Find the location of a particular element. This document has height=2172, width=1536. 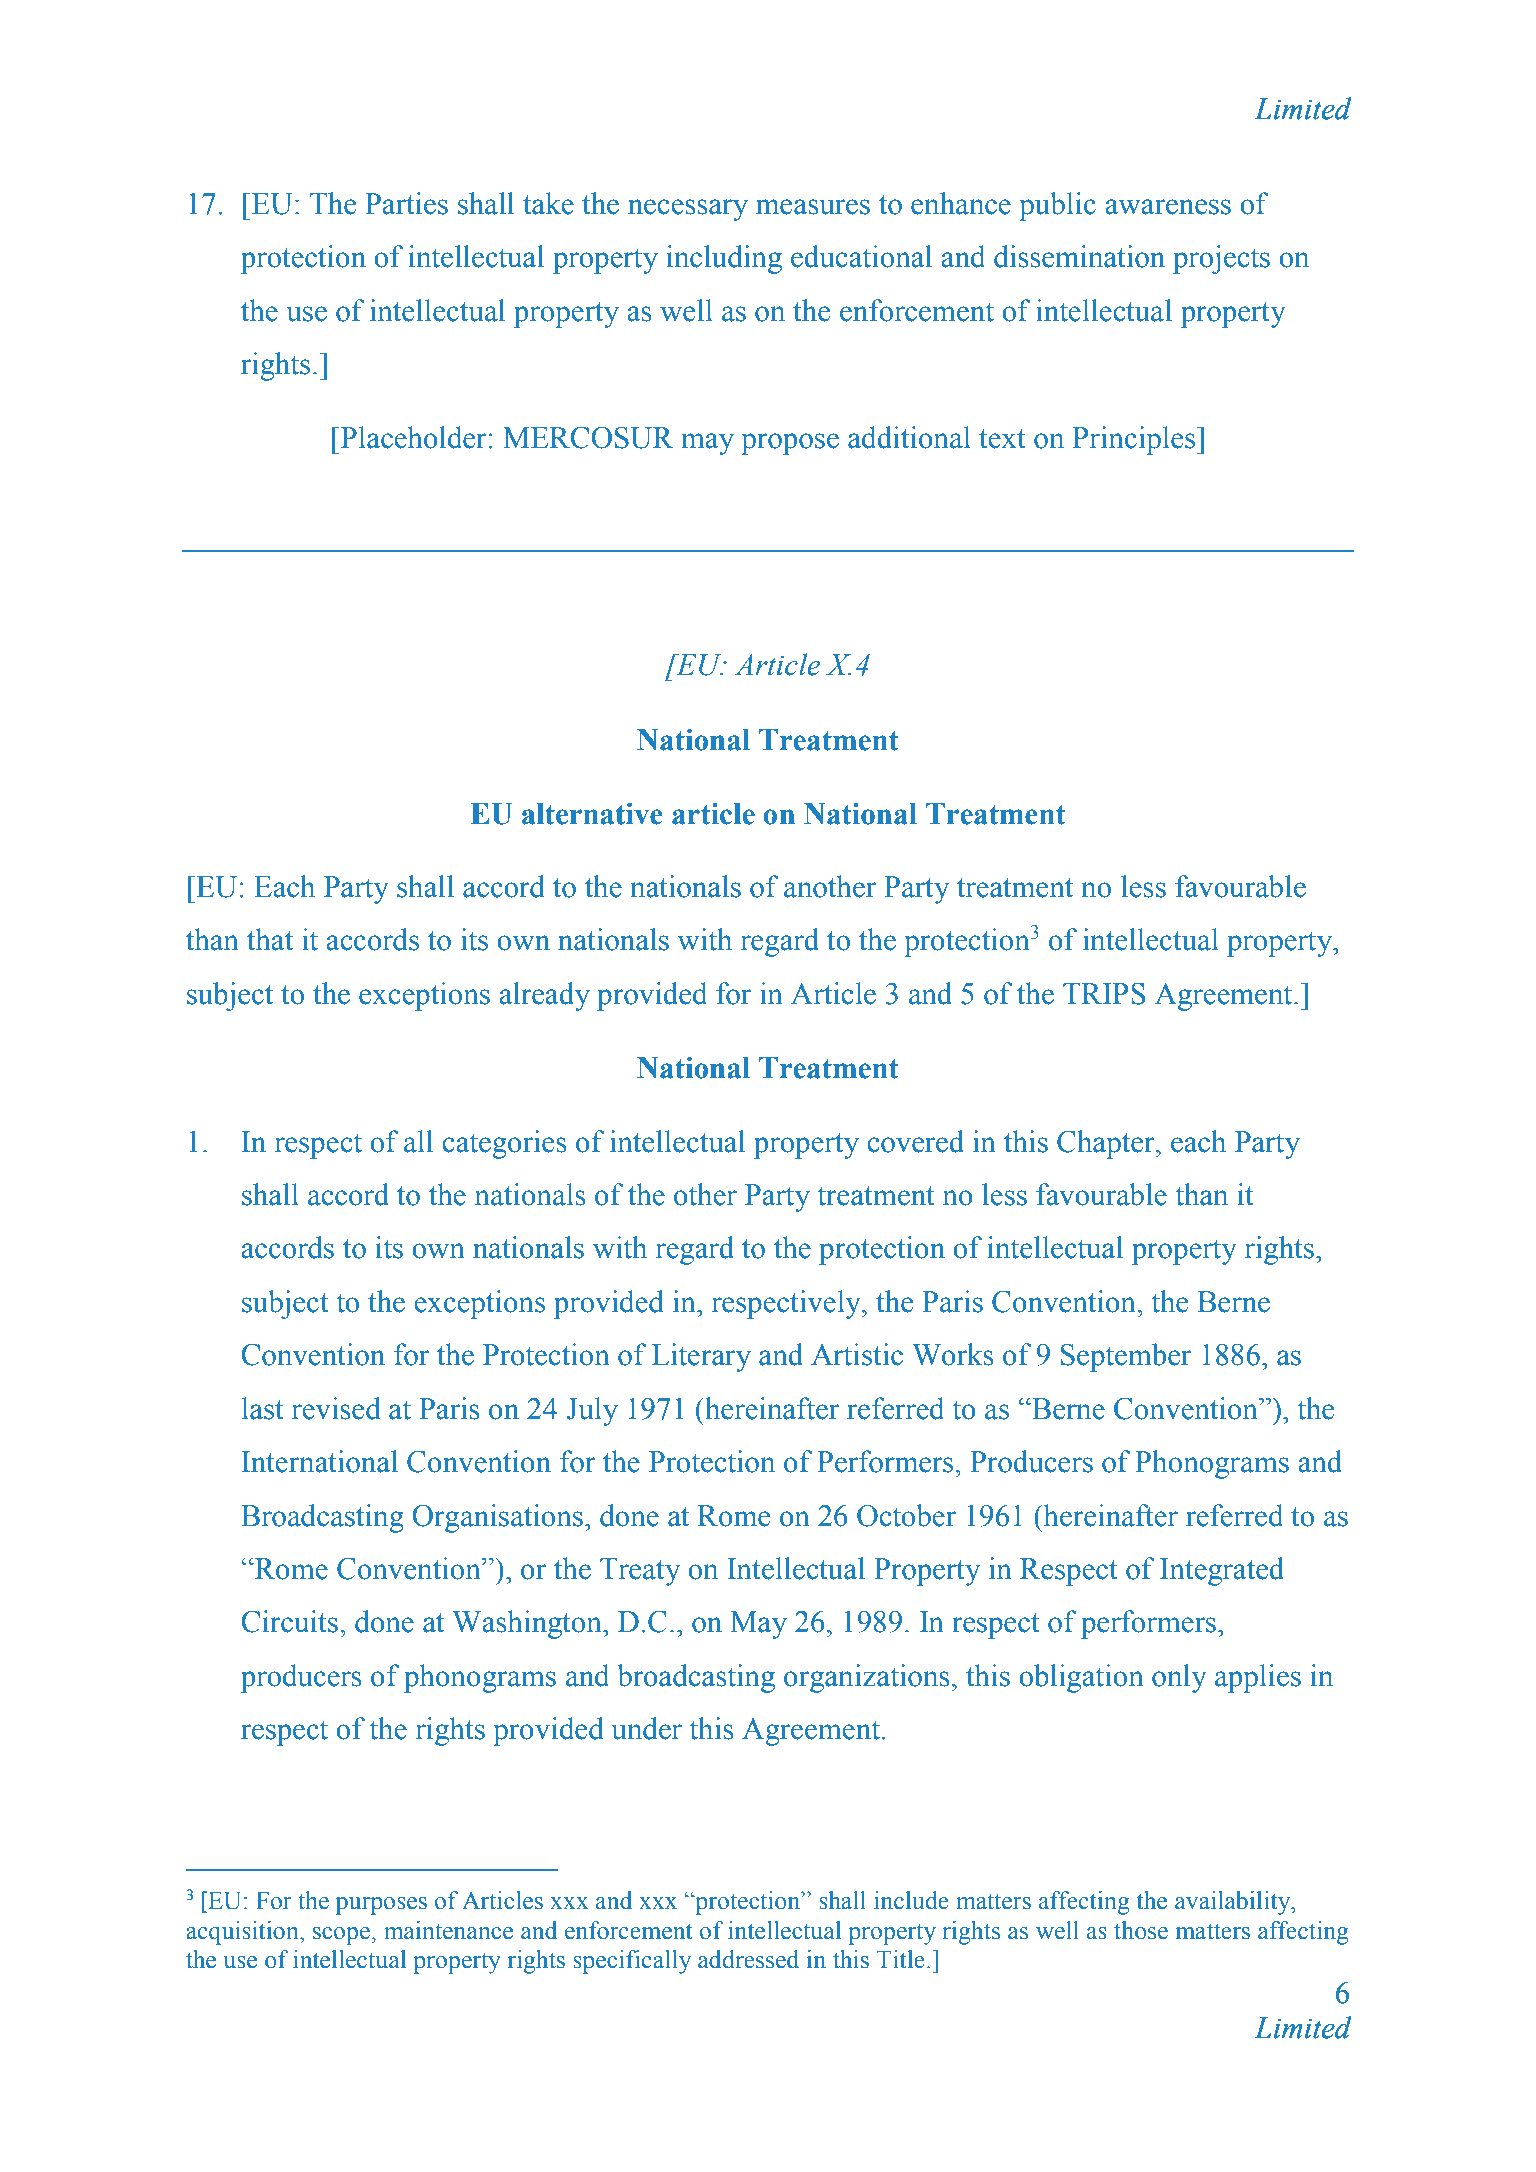

alternative is located at coordinates (592, 814).
